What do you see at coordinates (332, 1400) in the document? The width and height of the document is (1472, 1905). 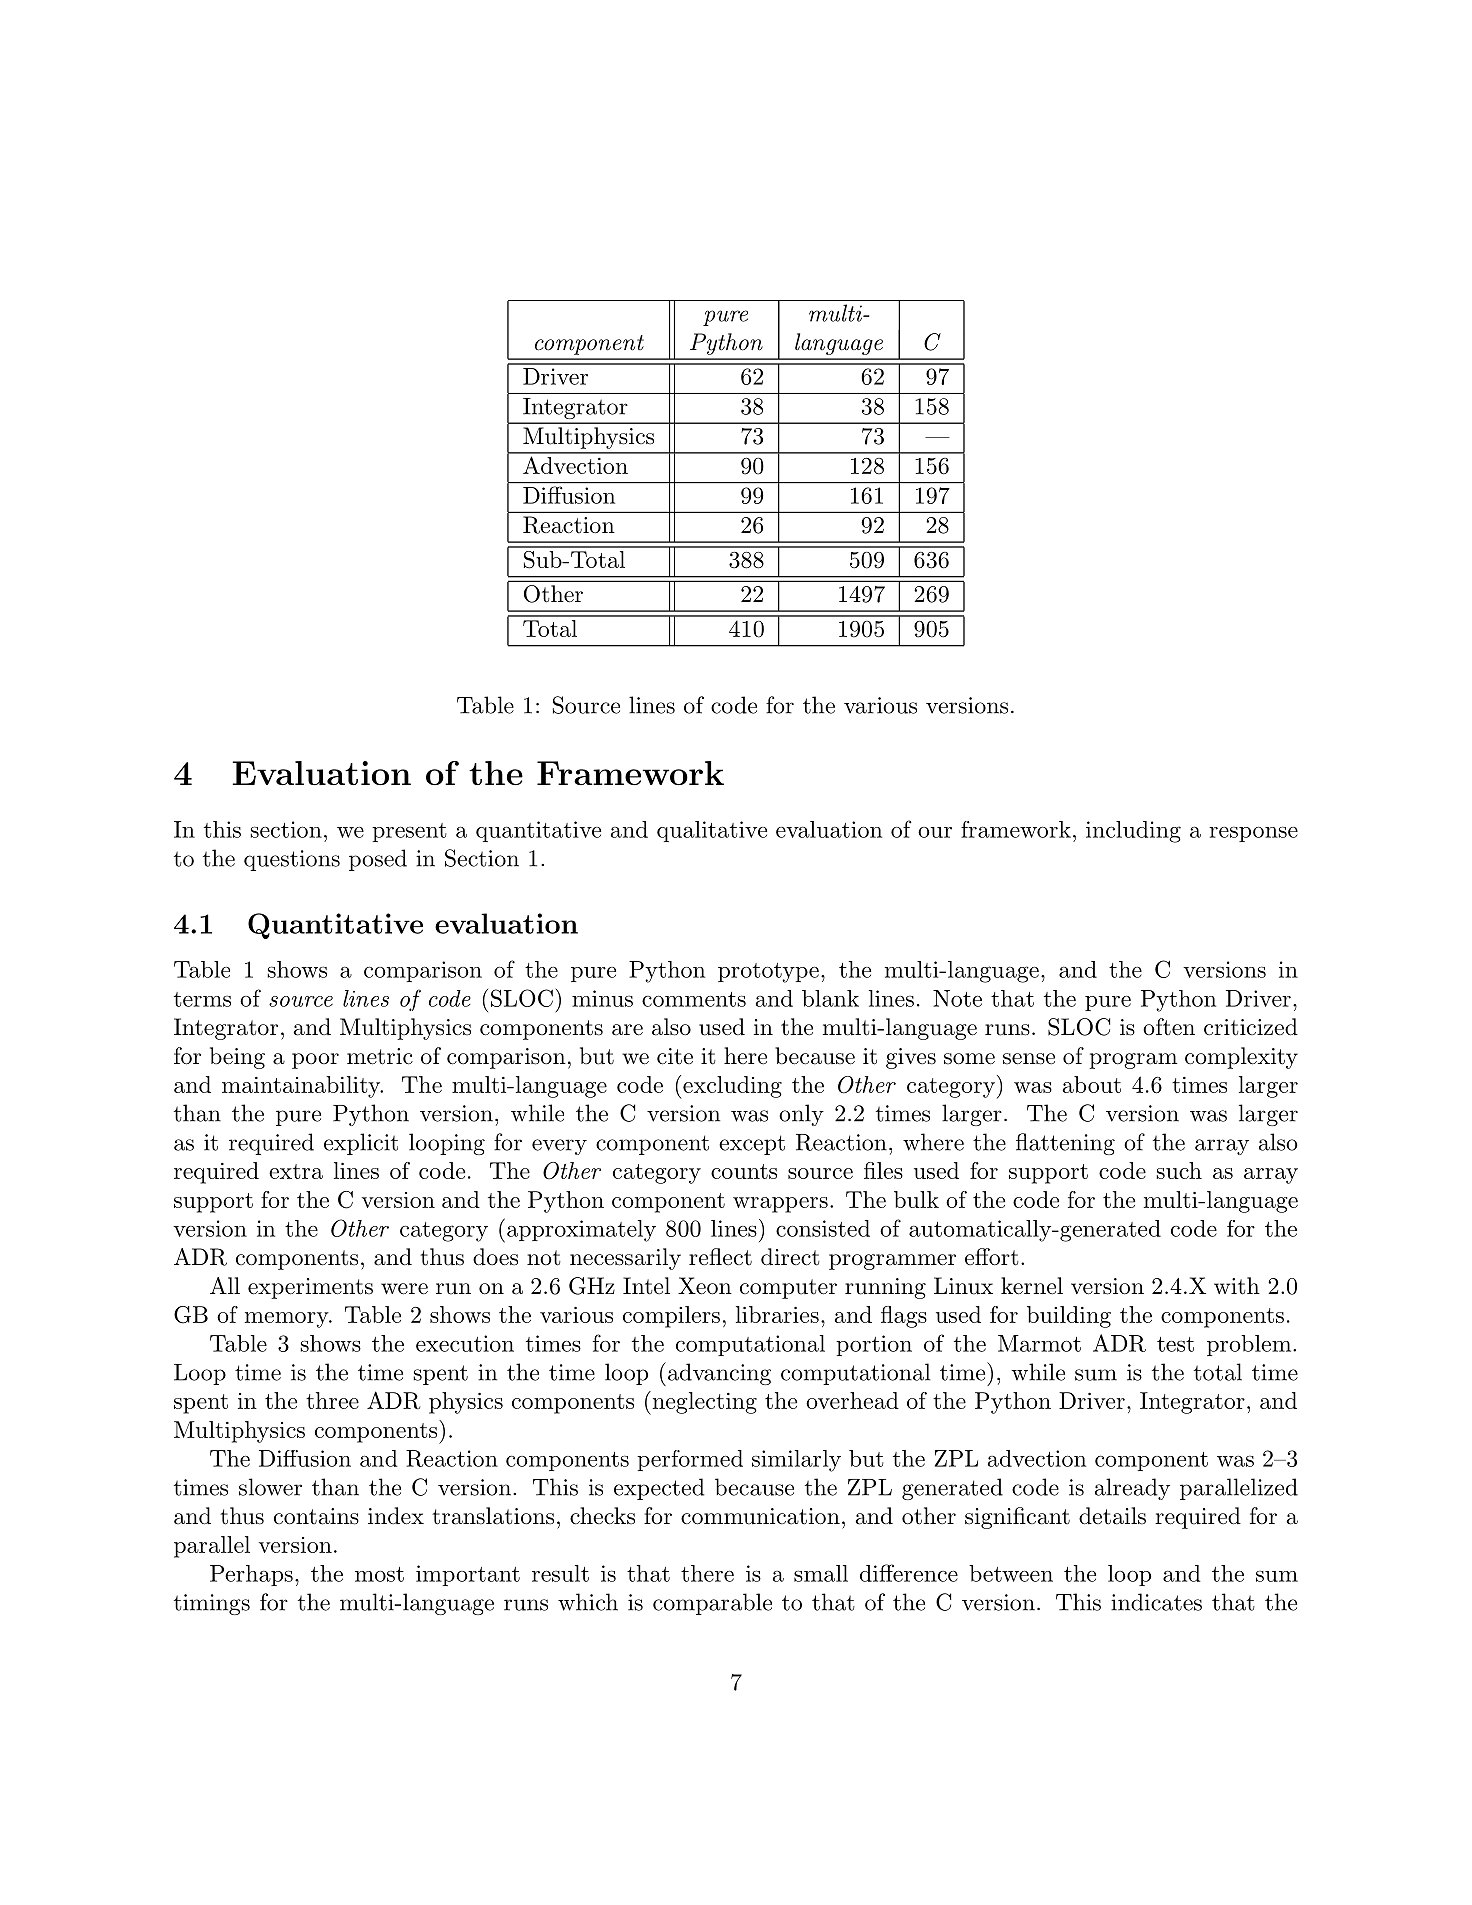 I see `three` at bounding box center [332, 1400].
